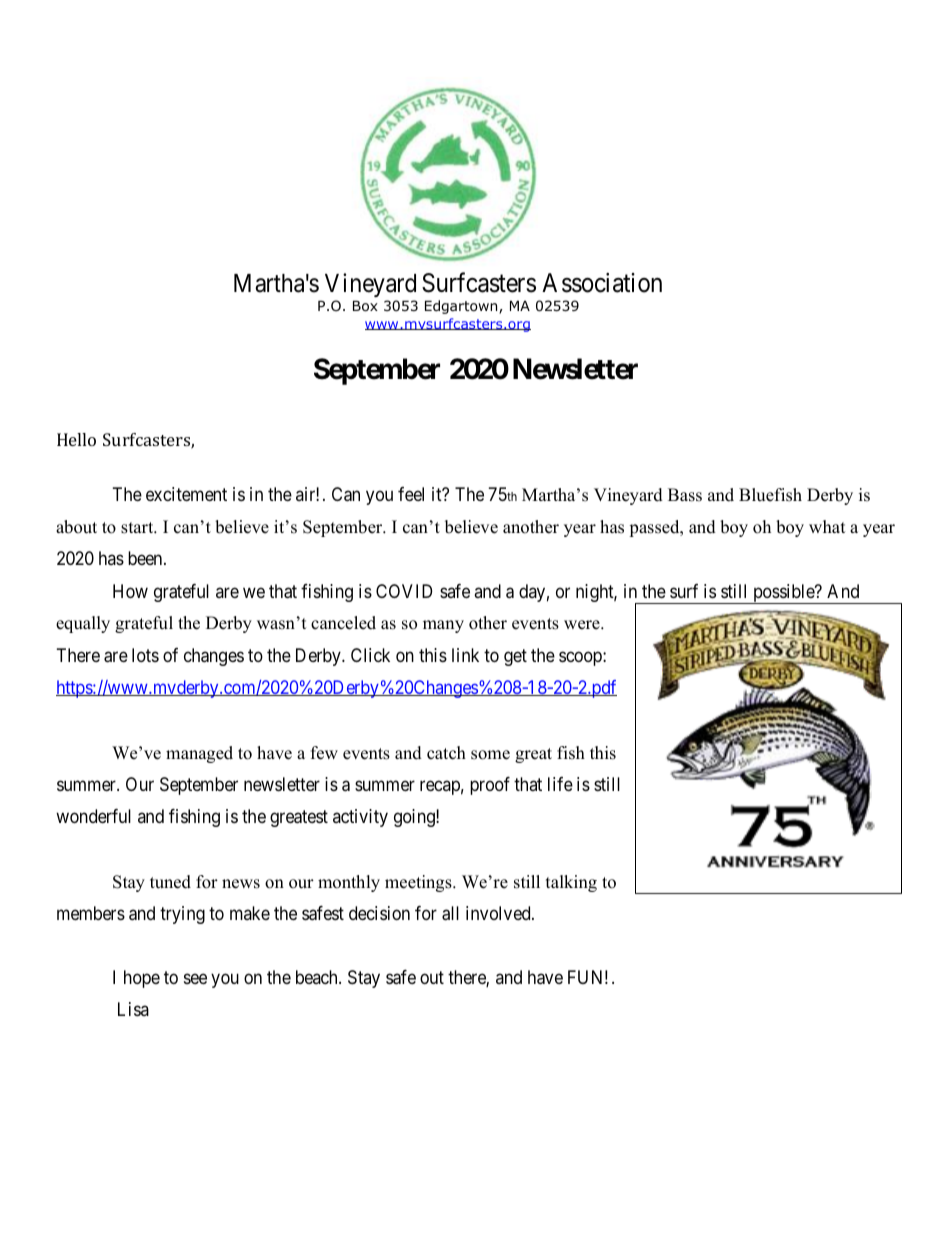 The image size is (952, 1233). What do you see at coordinates (446, 753) in the screenshot?
I see `catch` at bounding box center [446, 753].
